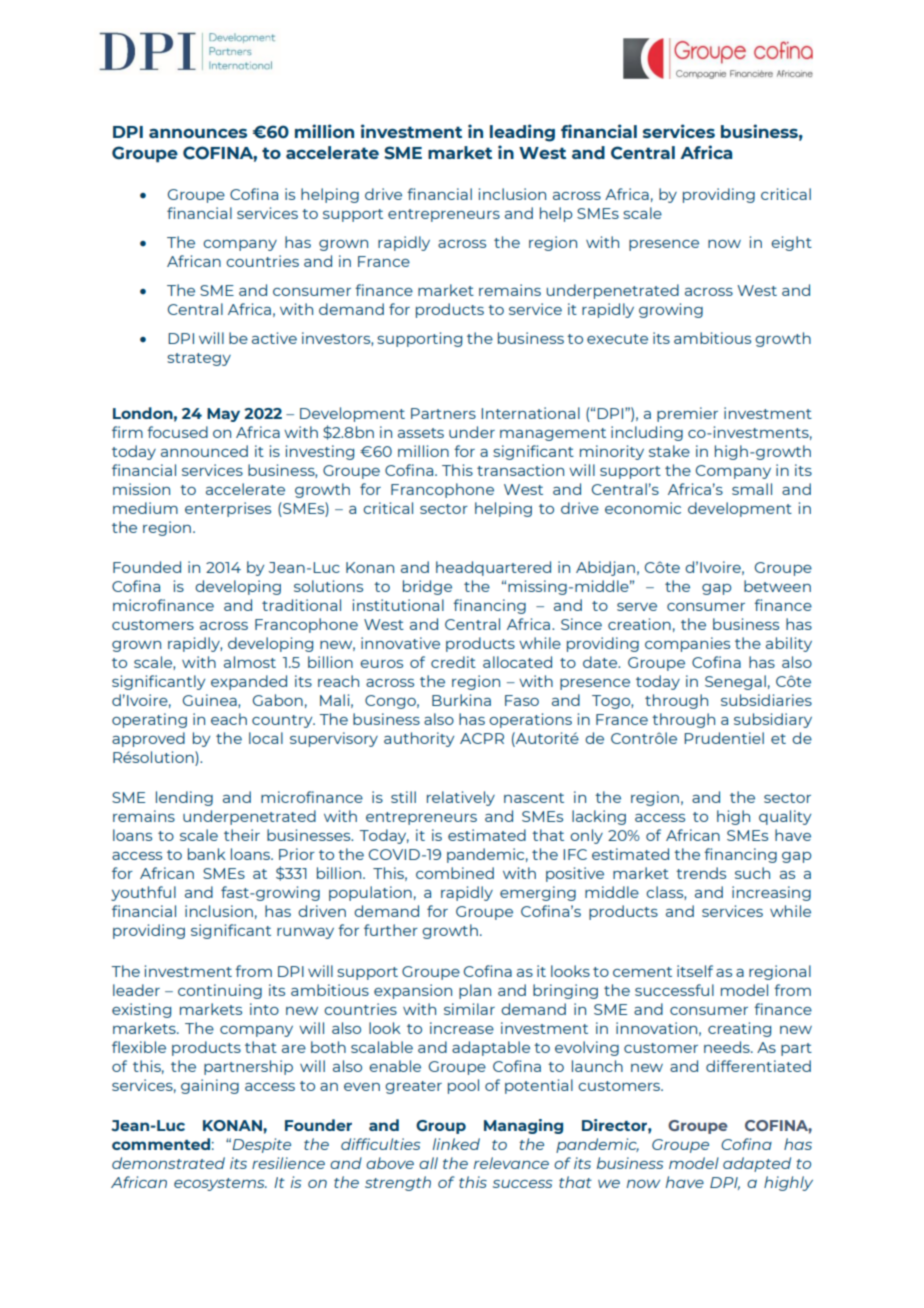  What do you see at coordinates (522, 133) in the screenshot?
I see `leading` at bounding box center [522, 133].
